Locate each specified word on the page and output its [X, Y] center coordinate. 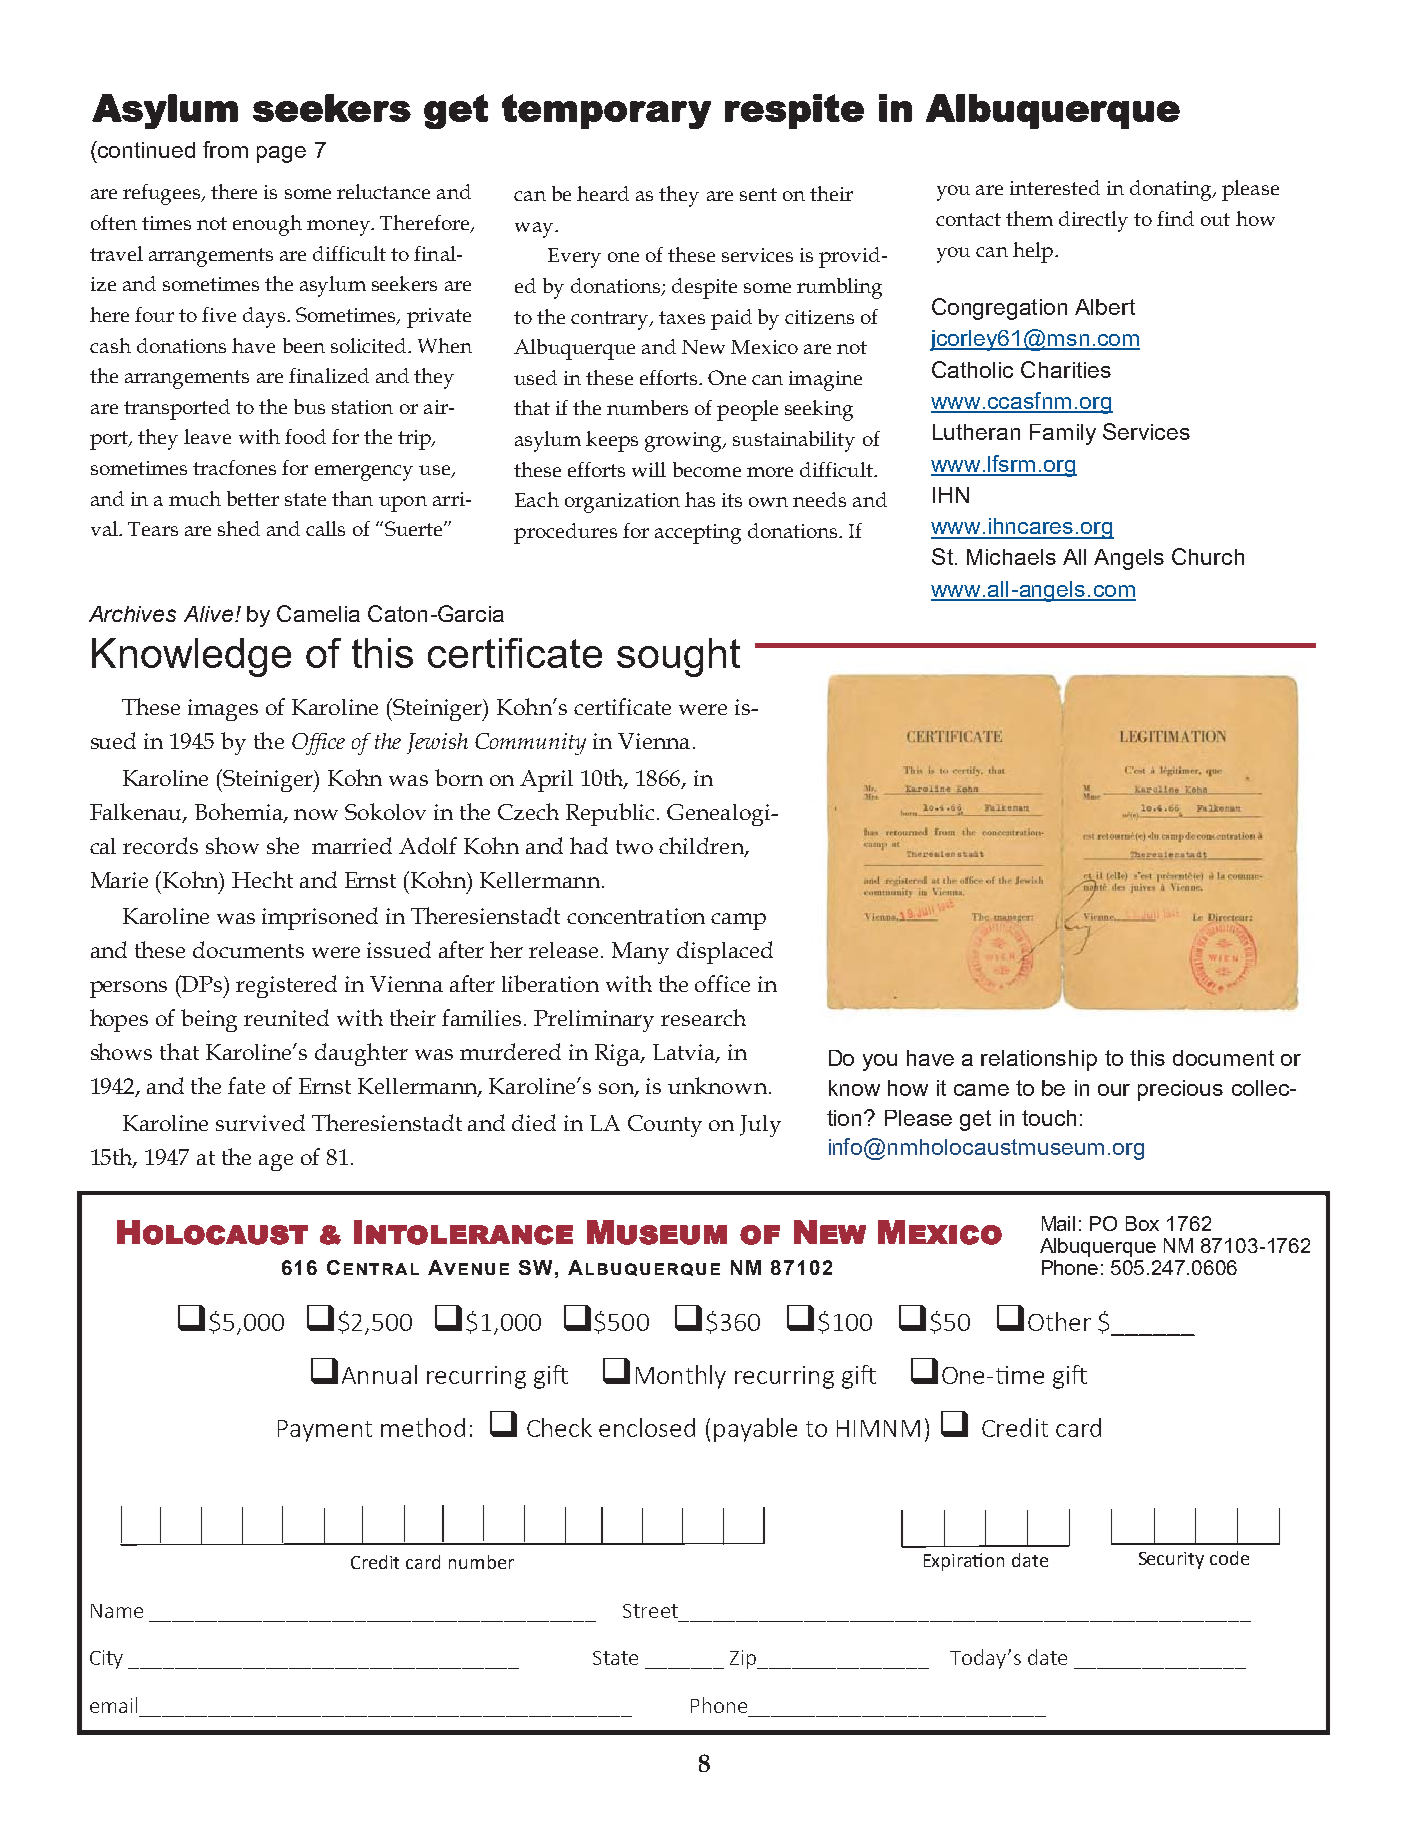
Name [117, 1611]
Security [1171, 1560]
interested [1055, 187]
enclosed [647, 1427]
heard [603, 193]
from [225, 149]
